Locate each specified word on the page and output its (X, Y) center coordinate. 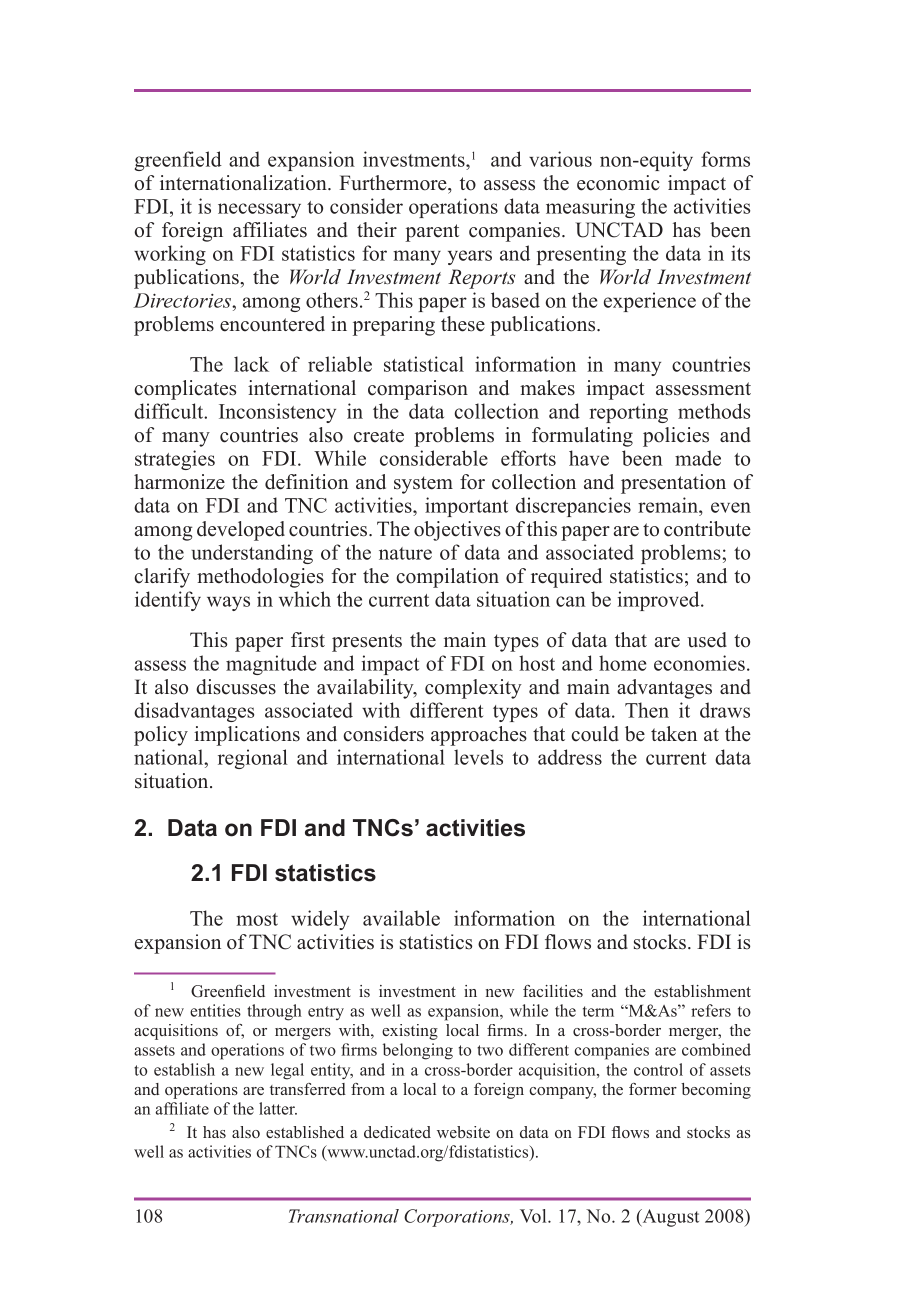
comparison (418, 390)
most (257, 919)
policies (676, 437)
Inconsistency (277, 413)
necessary (259, 210)
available (401, 918)
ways (228, 603)
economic (618, 183)
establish (184, 1069)
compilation (447, 578)
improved (660, 601)
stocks (660, 942)
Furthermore (394, 183)
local (419, 1089)
